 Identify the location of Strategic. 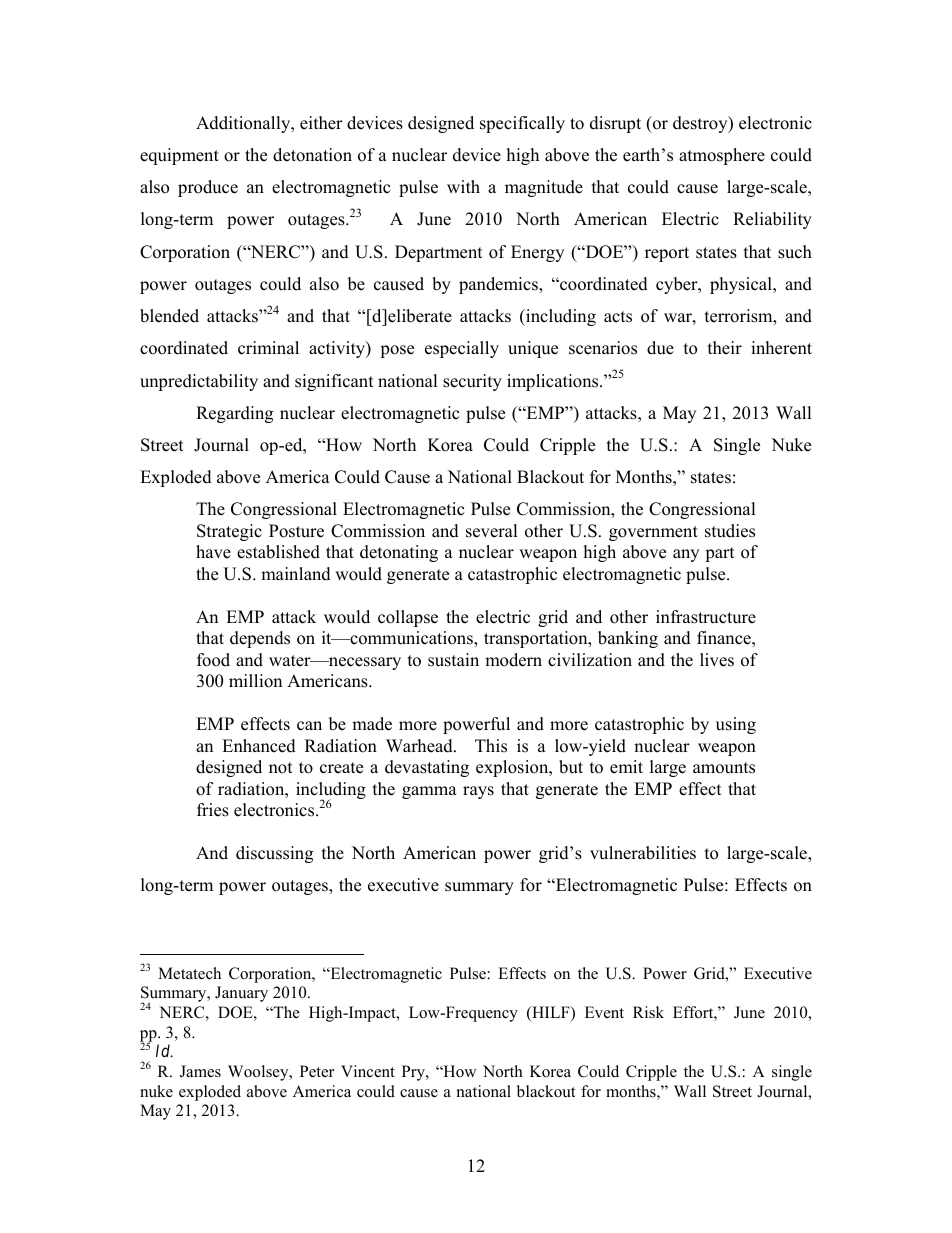
(229, 532).
